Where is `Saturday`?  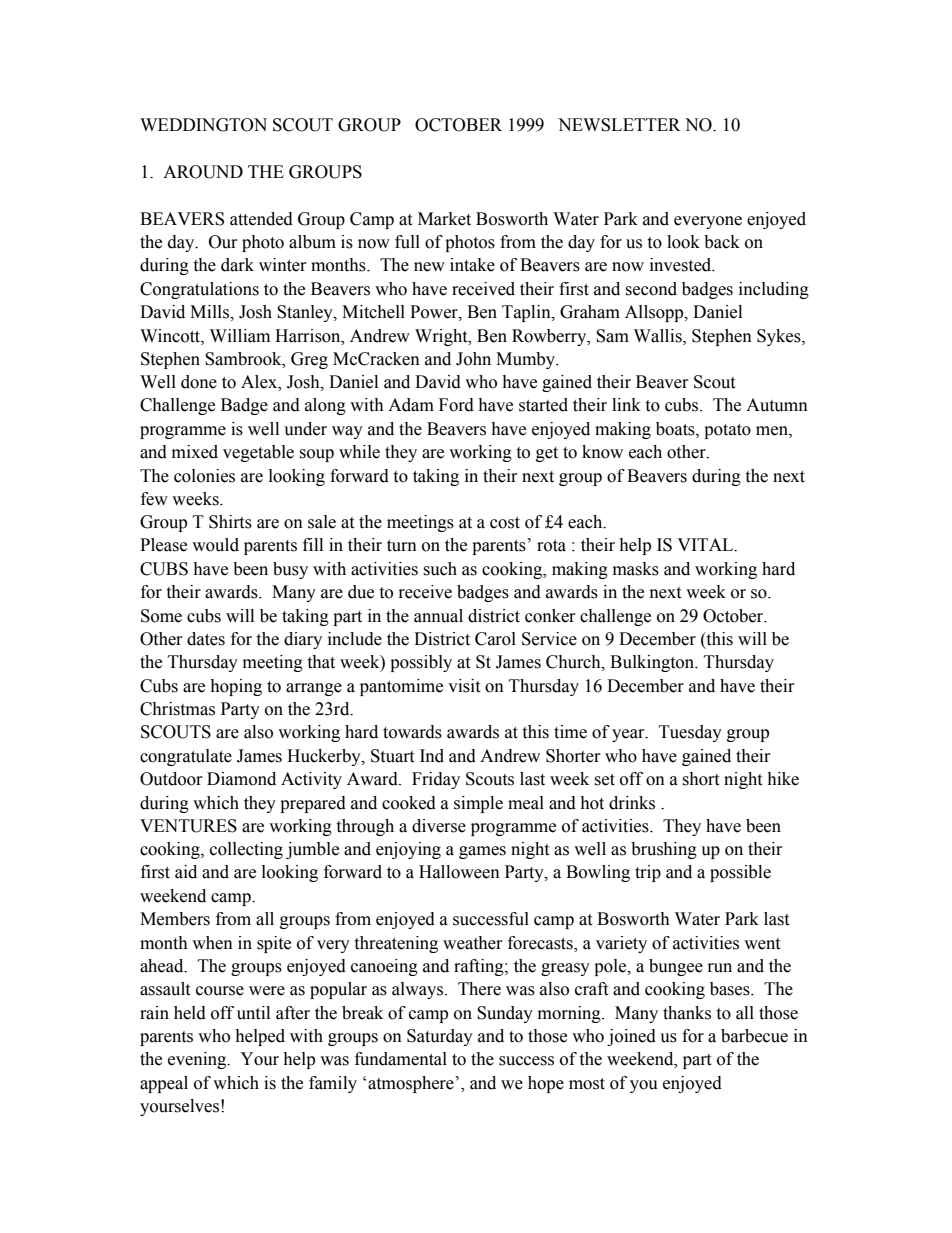
Saturday is located at coordinates (440, 1037).
